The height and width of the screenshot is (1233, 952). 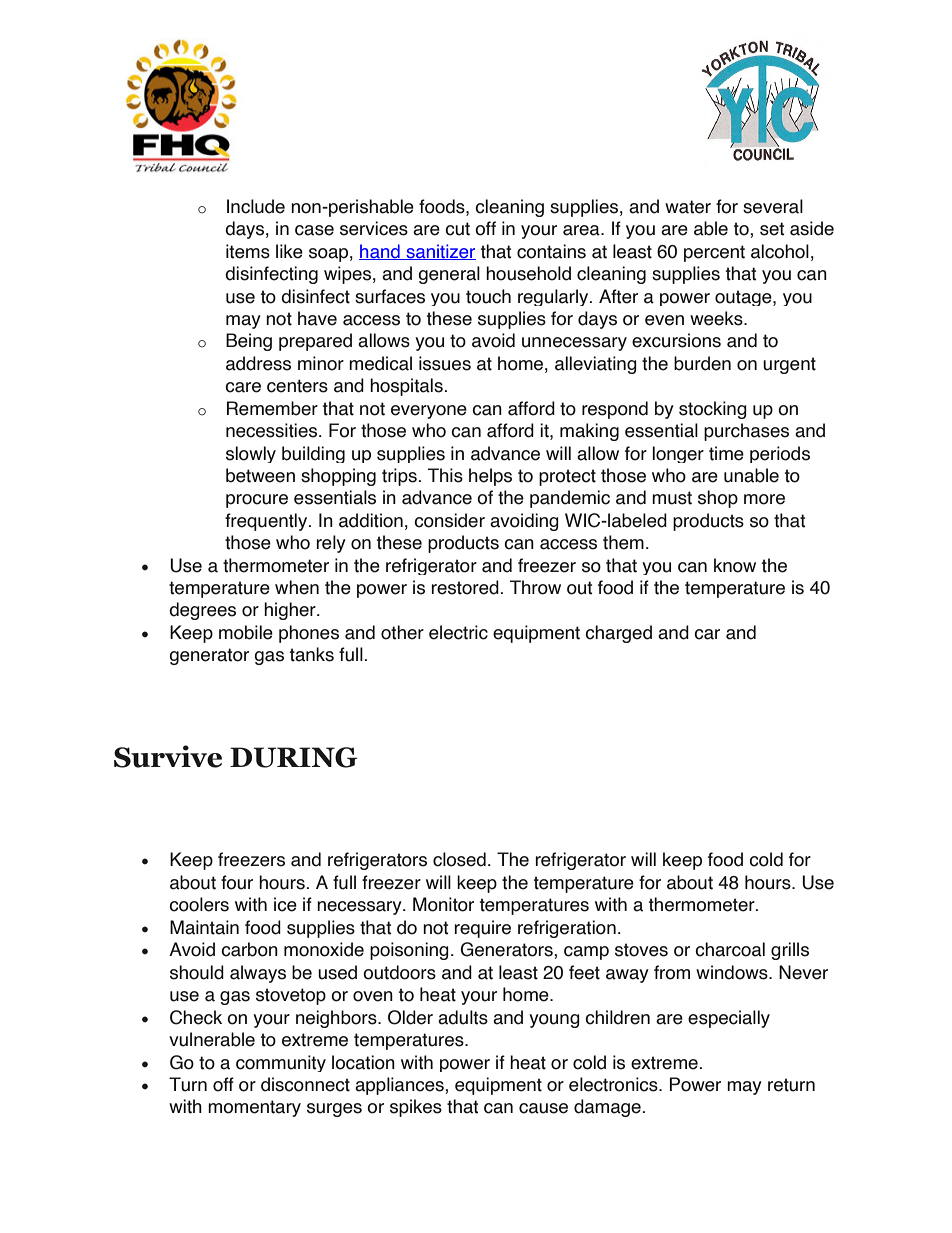 What do you see at coordinates (729, 1019) in the screenshot?
I see `especially` at bounding box center [729, 1019].
